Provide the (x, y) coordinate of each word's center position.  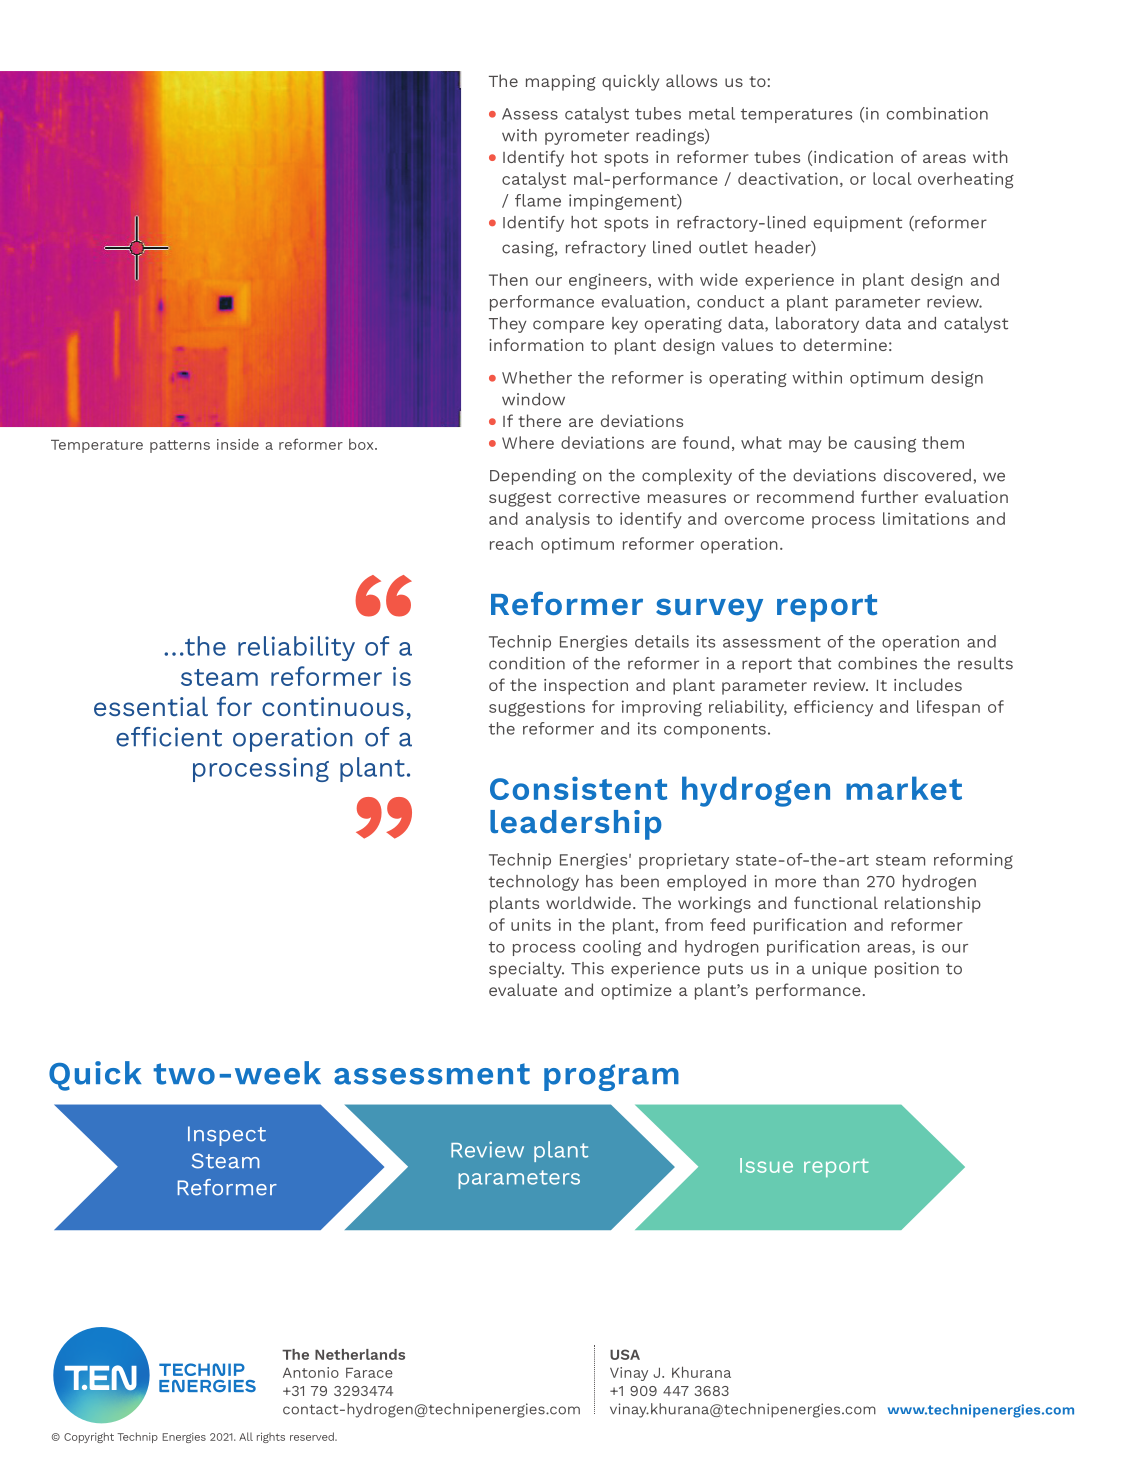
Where (528, 442)
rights (271, 1437)
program (611, 1077)
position (907, 970)
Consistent (578, 788)
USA (625, 1354)
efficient (169, 737)
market (904, 788)
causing (885, 444)
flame (538, 200)
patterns (180, 446)
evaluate (523, 989)
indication (853, 156)
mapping (561, 83)
